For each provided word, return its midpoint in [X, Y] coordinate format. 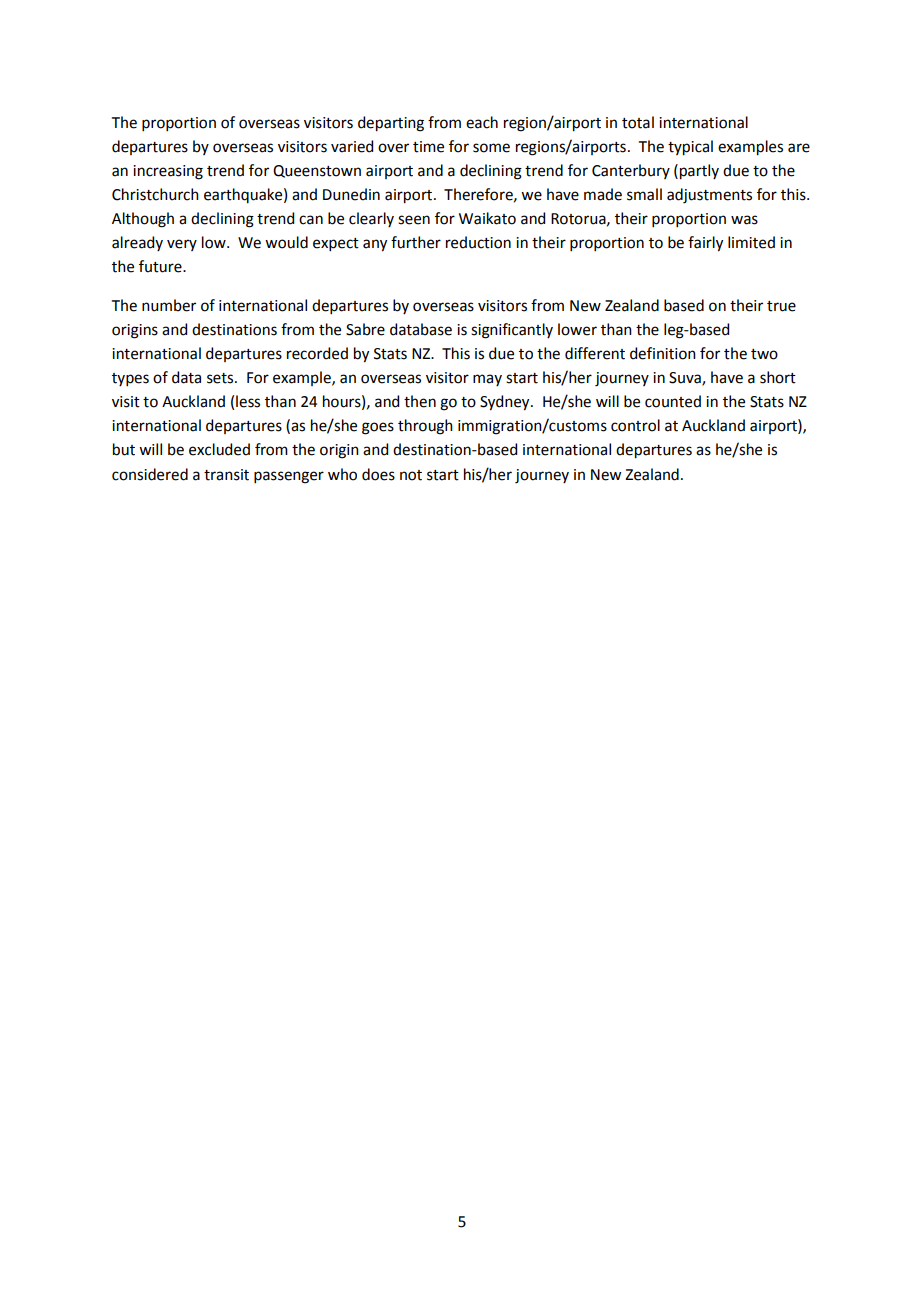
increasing [168, 172]
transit [226, 475]
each [482, 122]
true [781, 306]
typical [690, 148]
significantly [512, 331]
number [169, 305]
